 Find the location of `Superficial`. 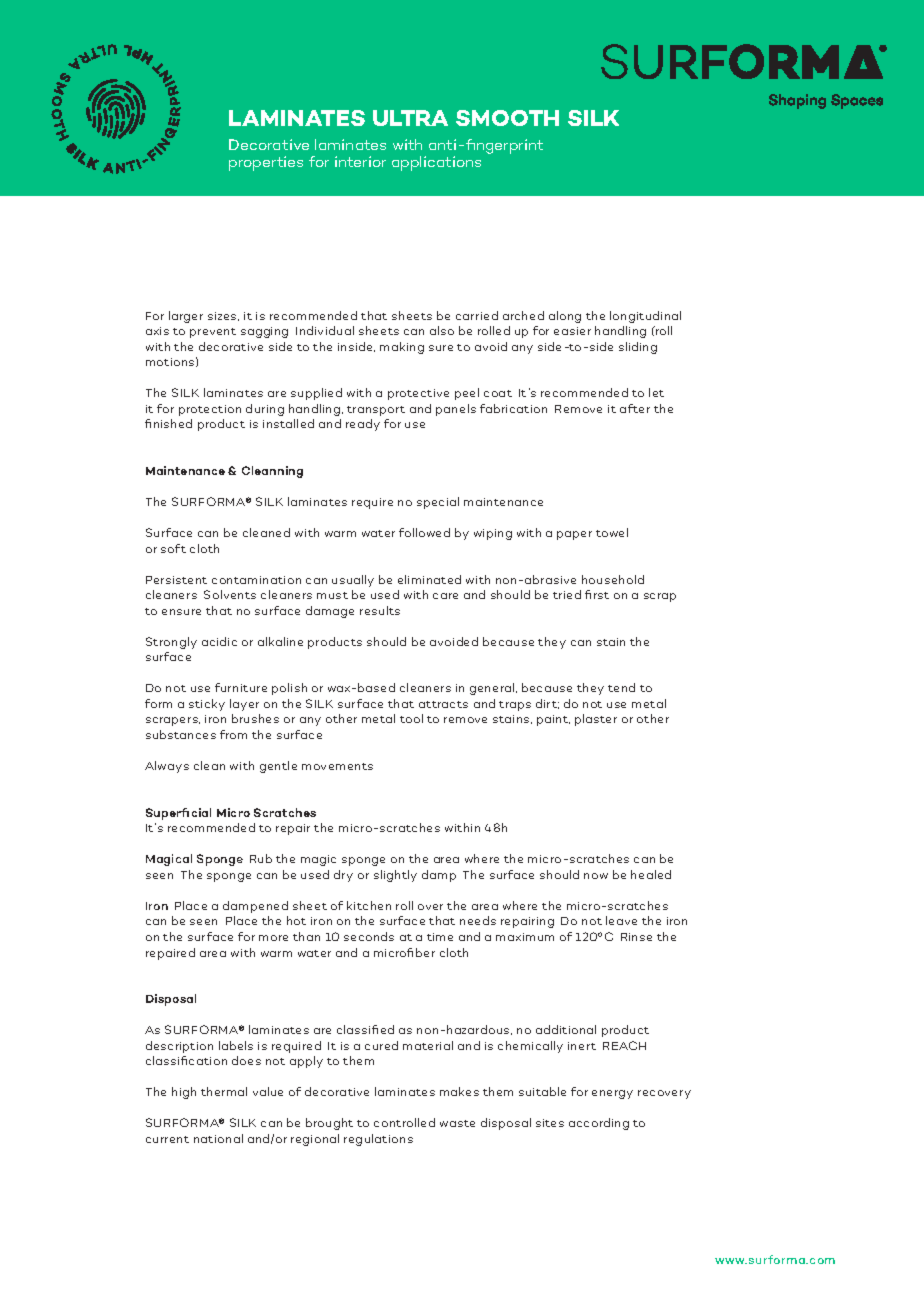

Superficial is located at coordinates (178, 814).
